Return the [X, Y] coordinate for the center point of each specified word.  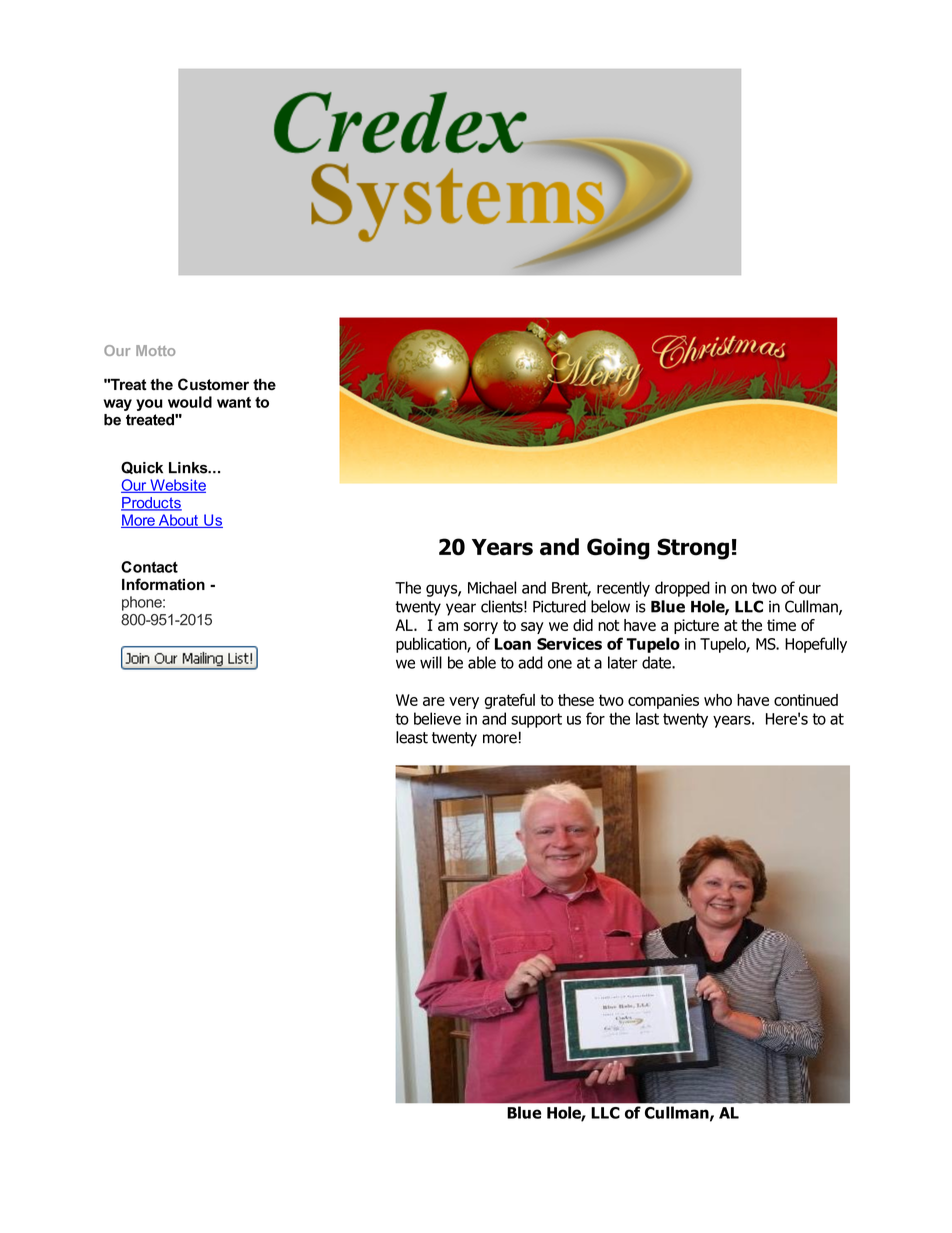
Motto [155, 350]
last [647, 718]
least [412, 737]
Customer [213, 384]
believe [437, 718]
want [234, 402]
